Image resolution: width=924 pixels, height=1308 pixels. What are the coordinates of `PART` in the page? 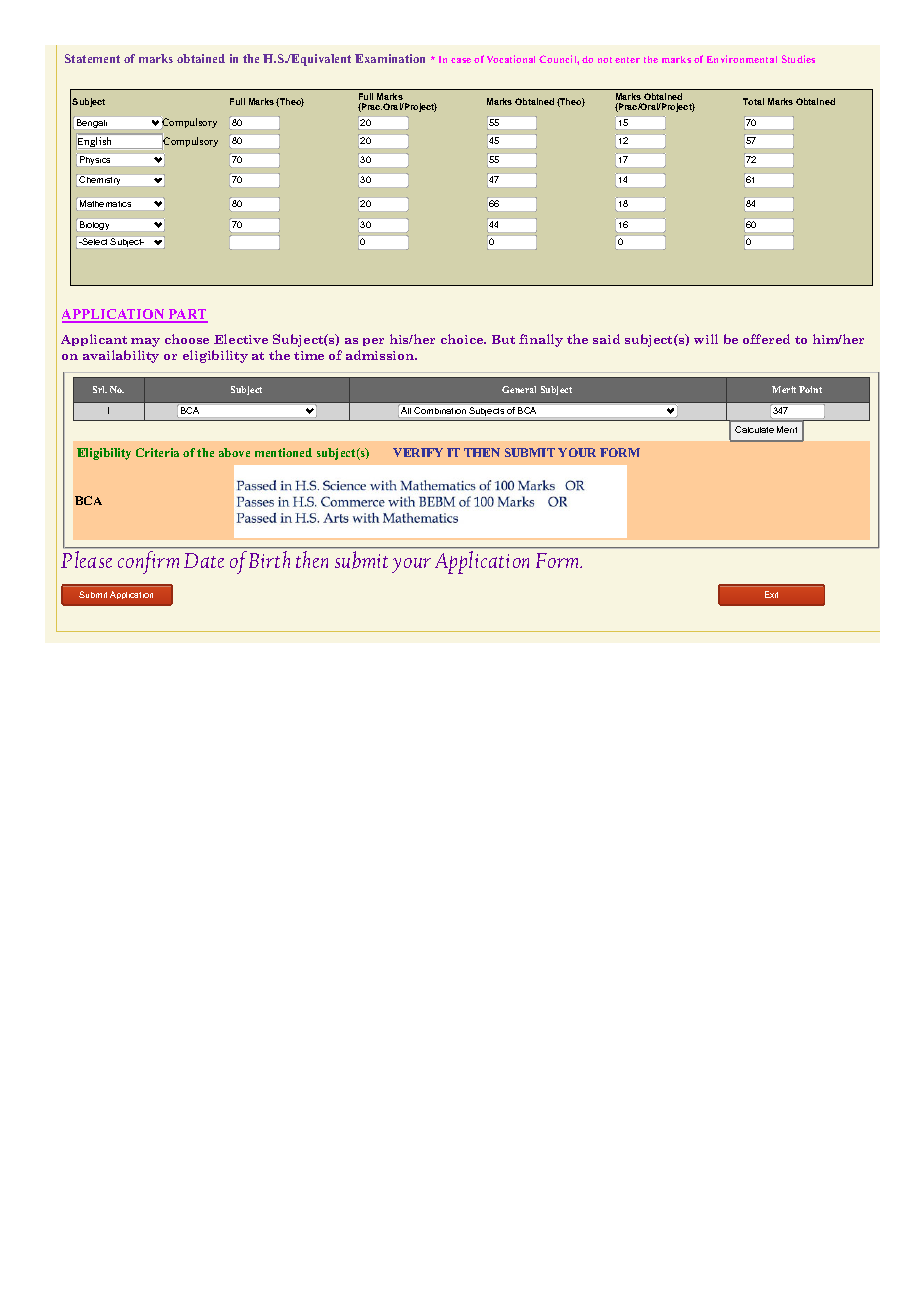 It's located at (187, 315).
